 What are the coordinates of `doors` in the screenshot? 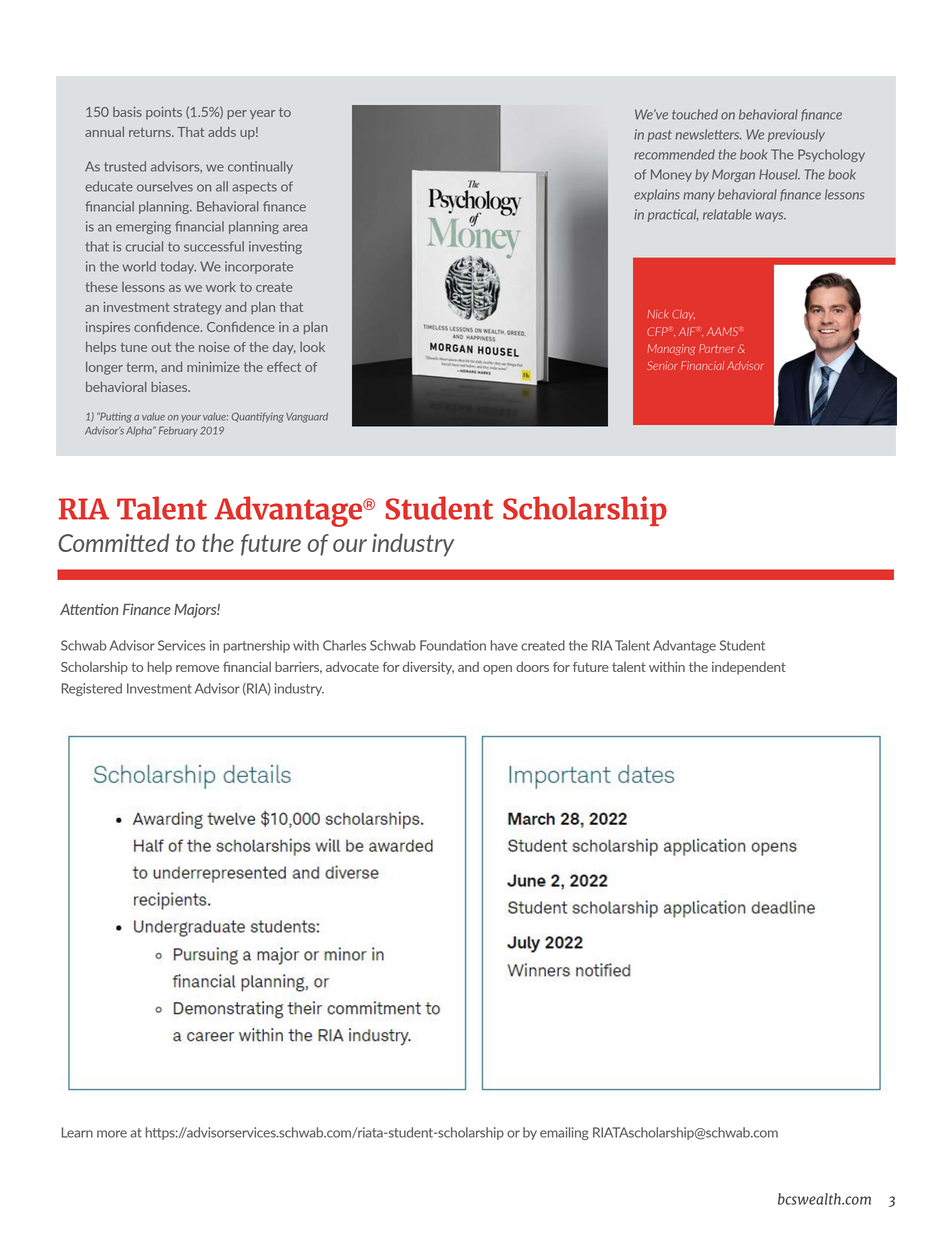 It's located at (532, 667).
